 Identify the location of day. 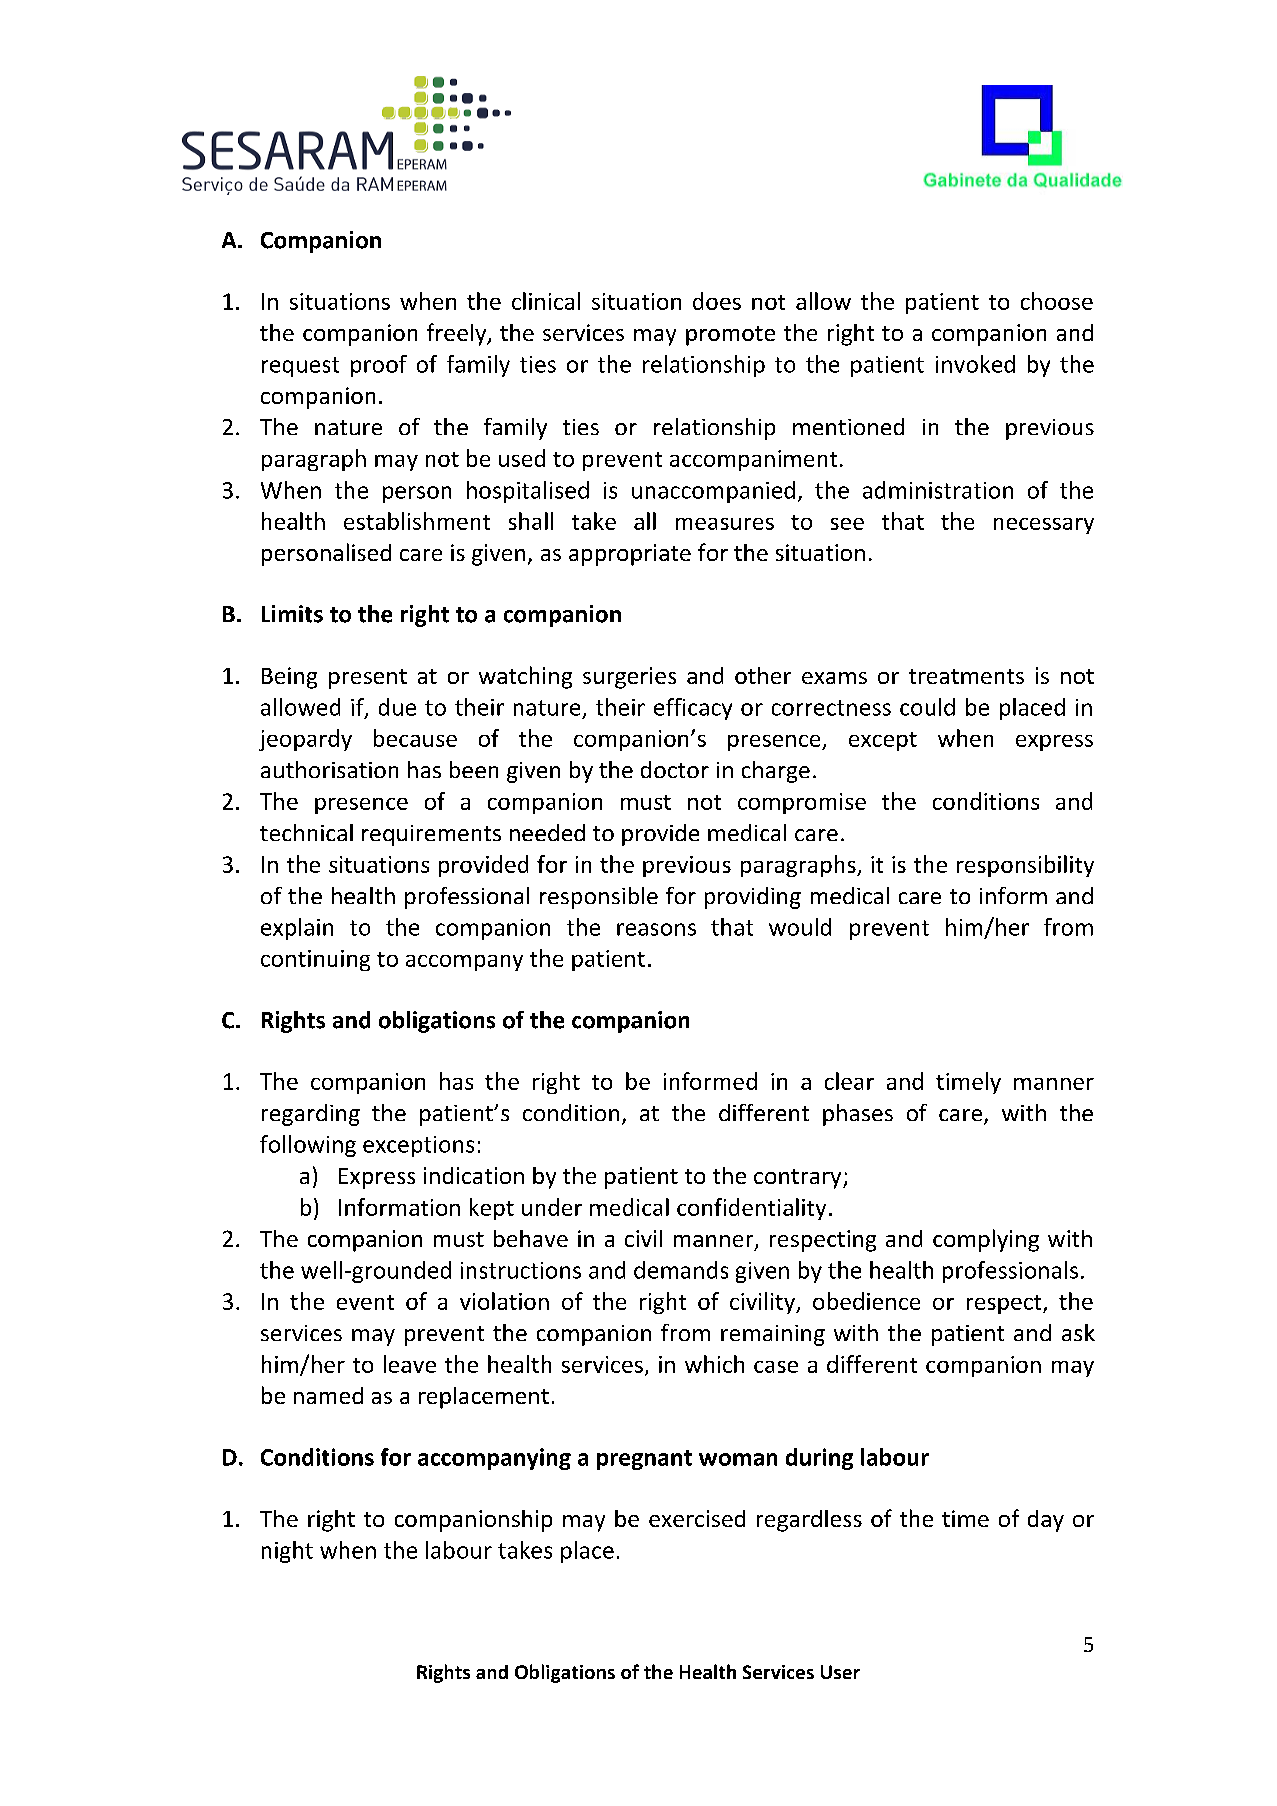
(1046, 1521).
